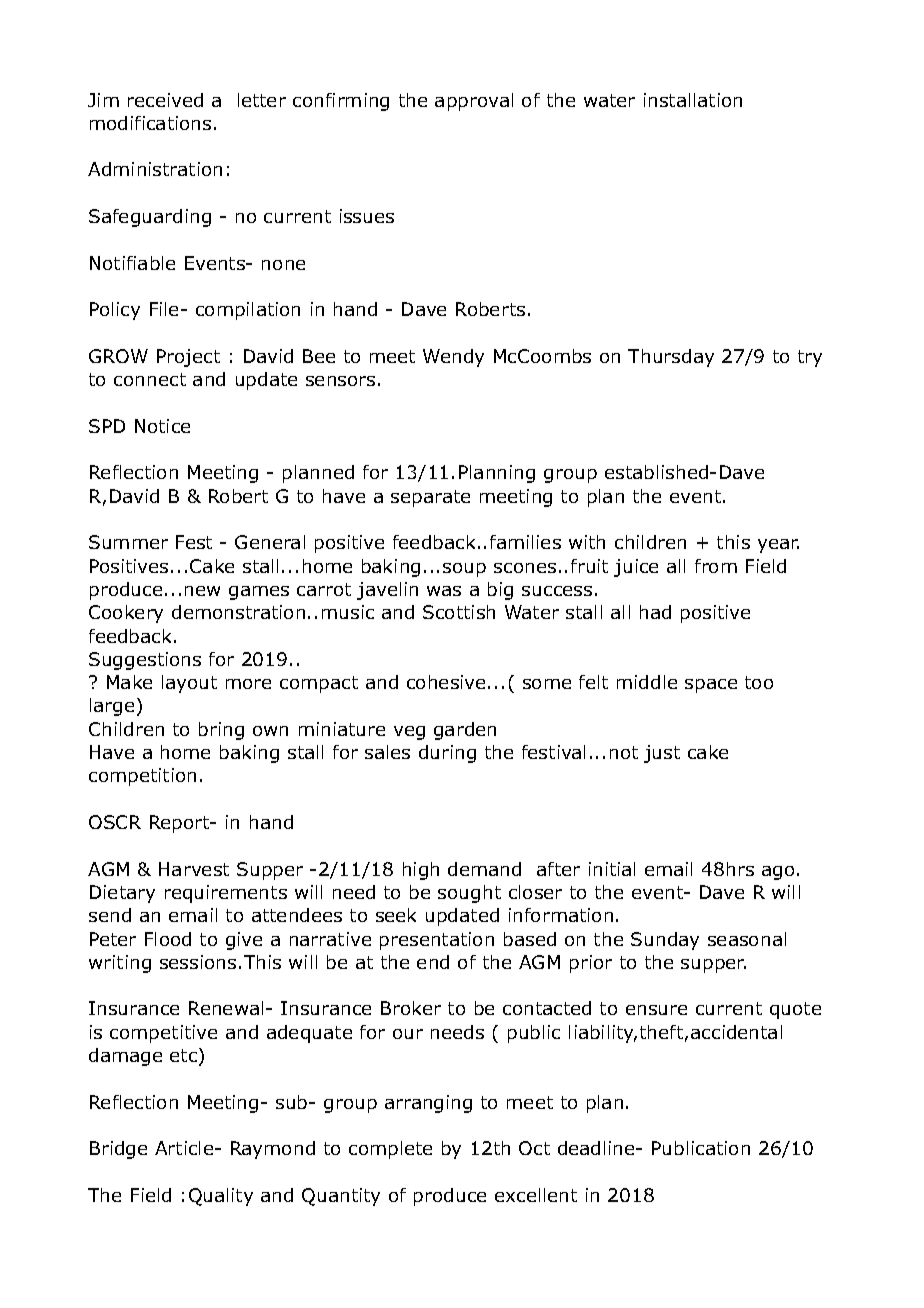  Describe the element at coordinates (221, 1197) in the document. I see `Quality` at that location.
